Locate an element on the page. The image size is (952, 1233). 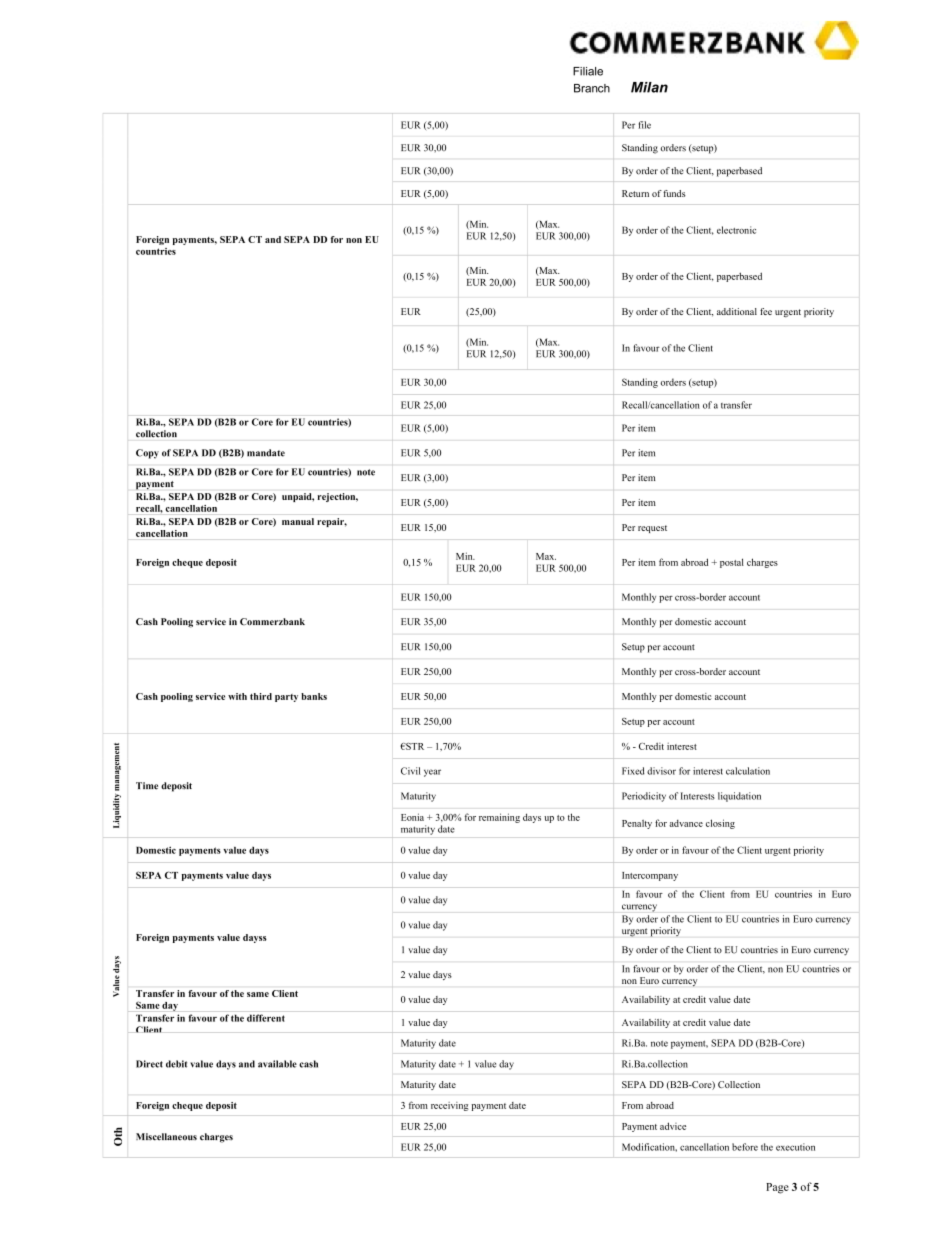
debit is located at coordinates (176, 1064).
